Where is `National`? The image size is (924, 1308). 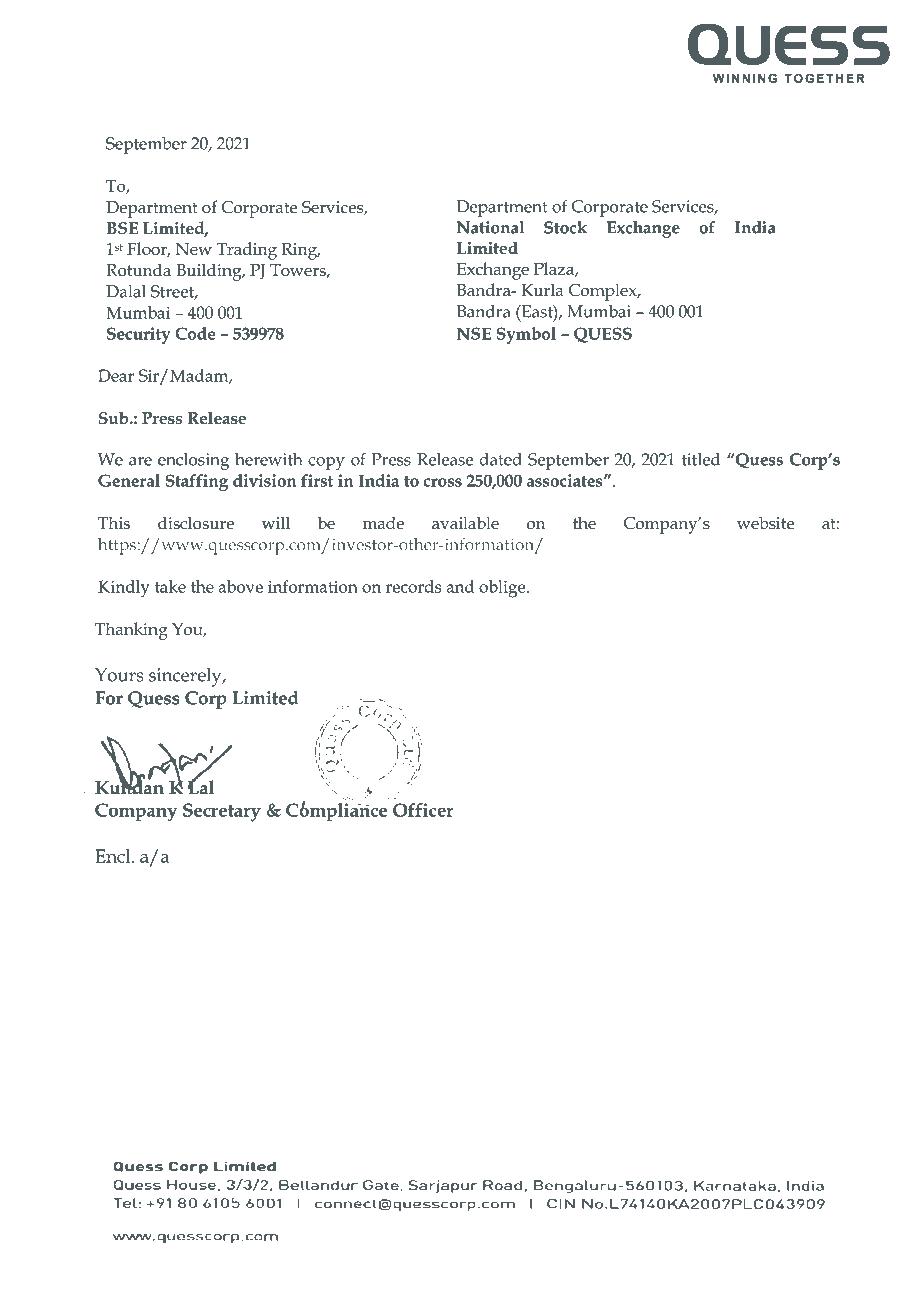 National is located at coordinates (490, 227).
